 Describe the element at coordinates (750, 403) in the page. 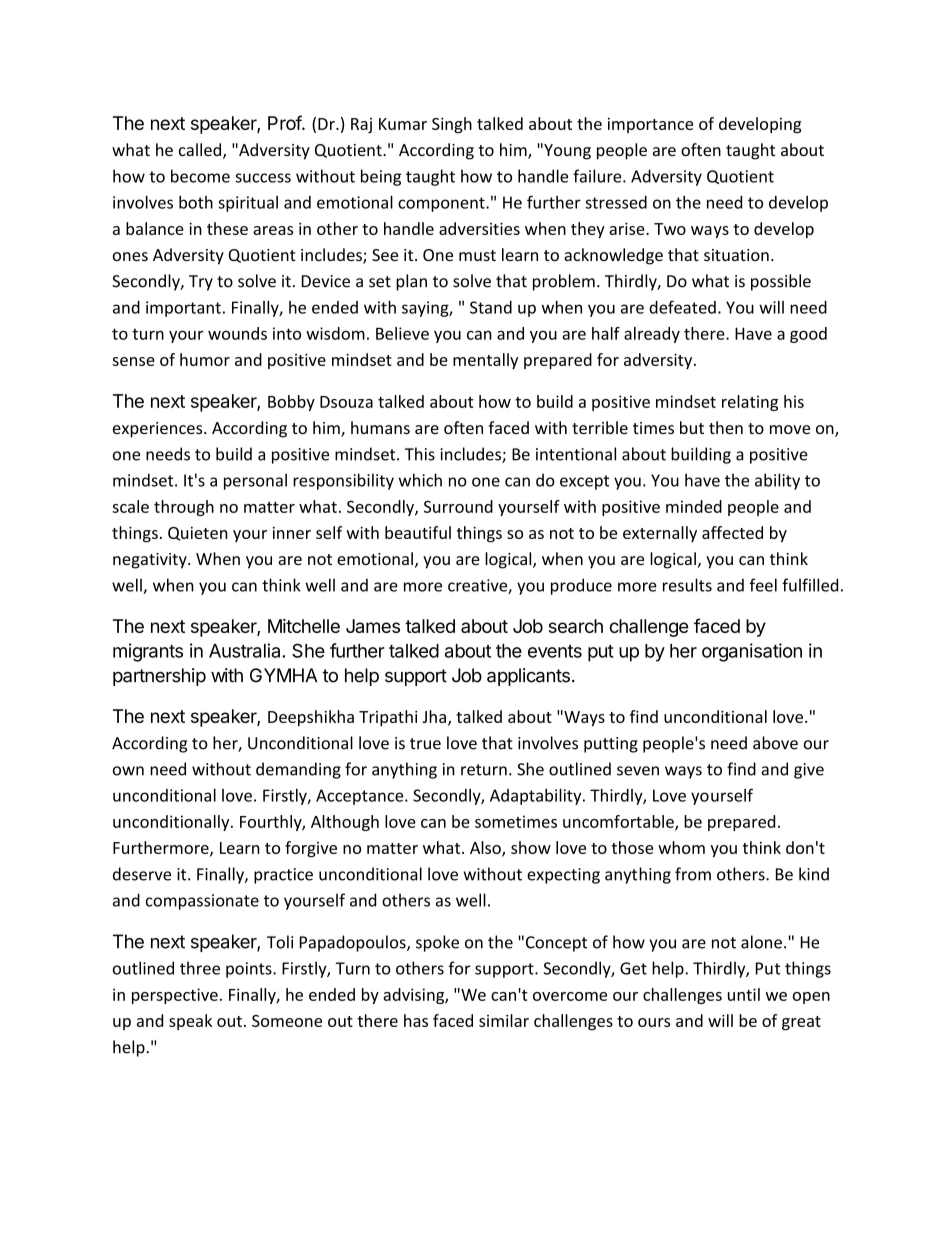

I see `relating` at that location.
